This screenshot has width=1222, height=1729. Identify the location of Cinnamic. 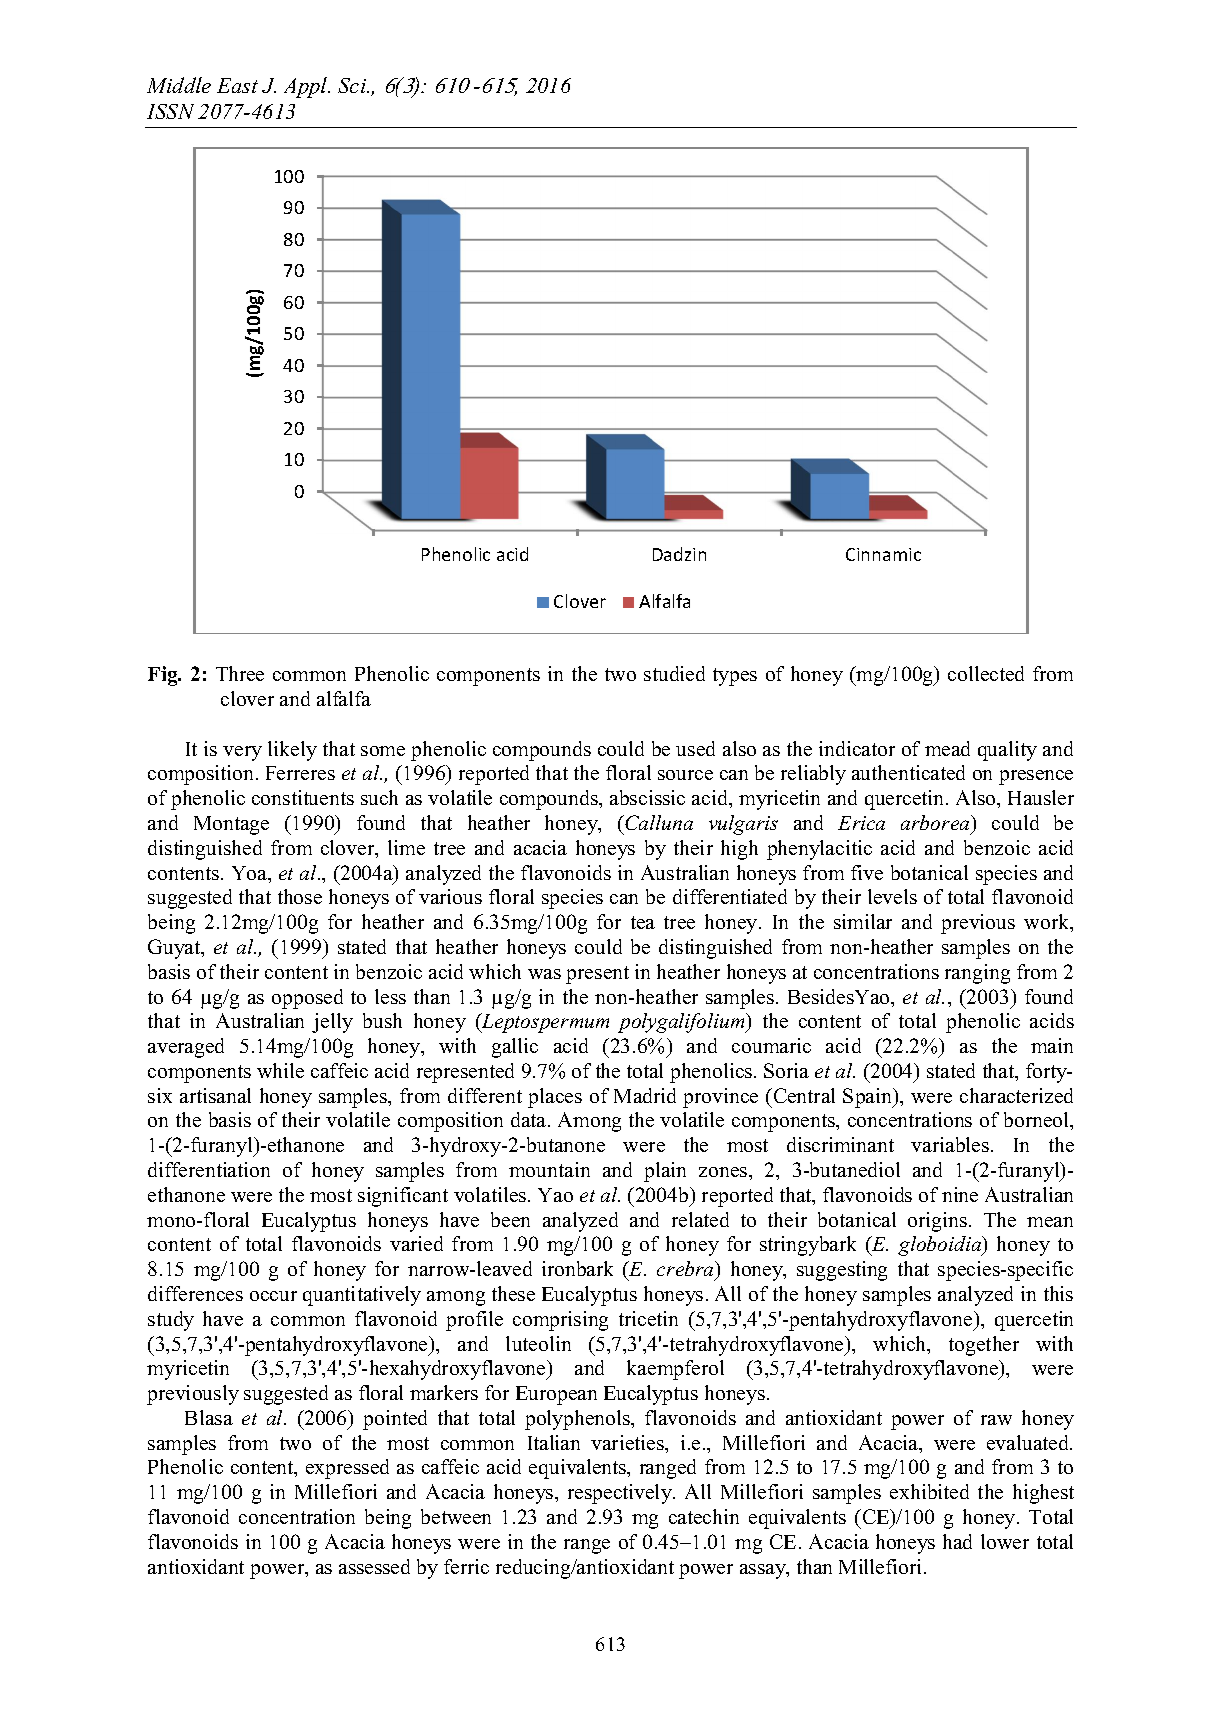
(883, 554).
